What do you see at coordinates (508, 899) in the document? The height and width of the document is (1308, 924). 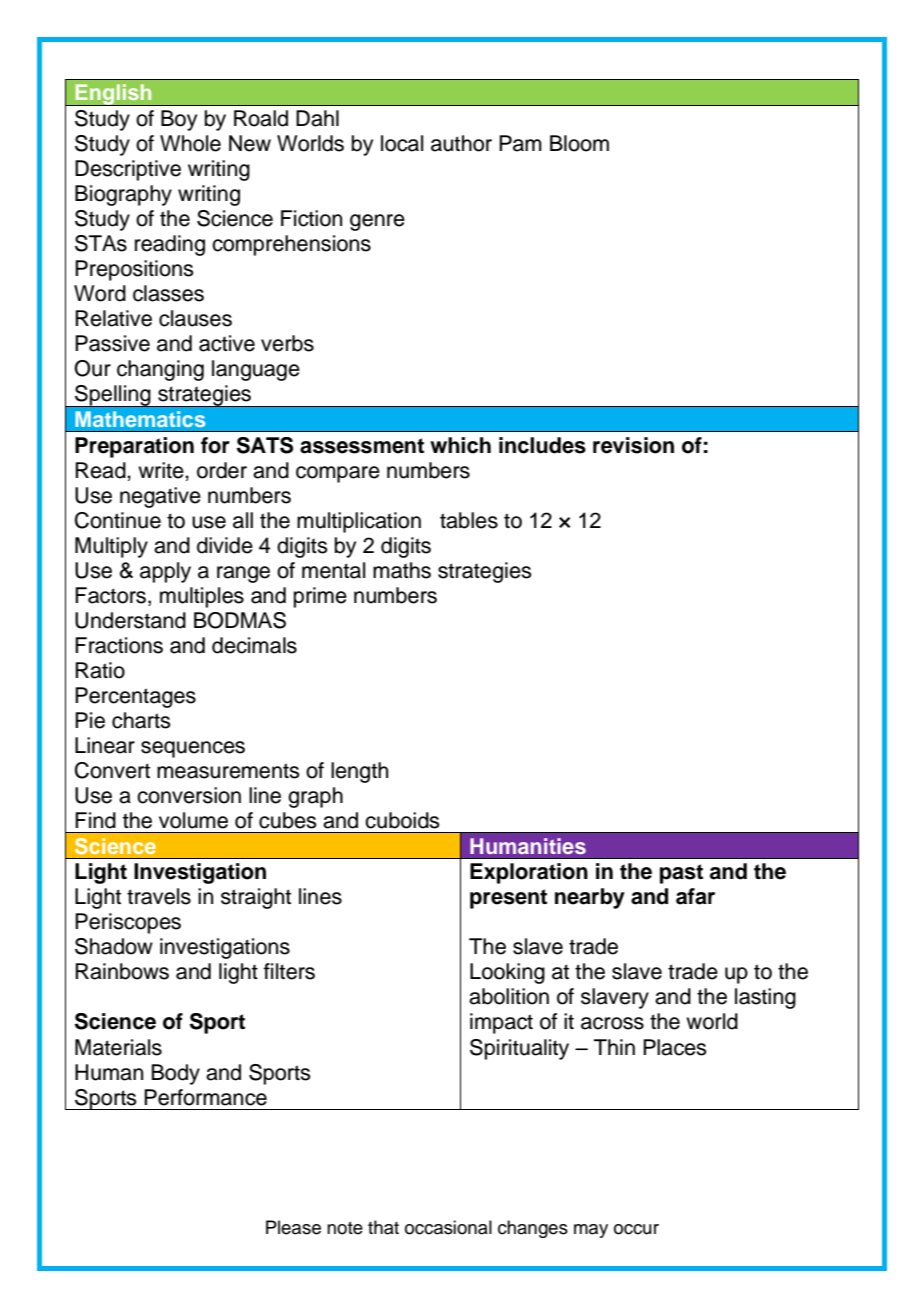 I see `present` at bounding box center [508, 899].
